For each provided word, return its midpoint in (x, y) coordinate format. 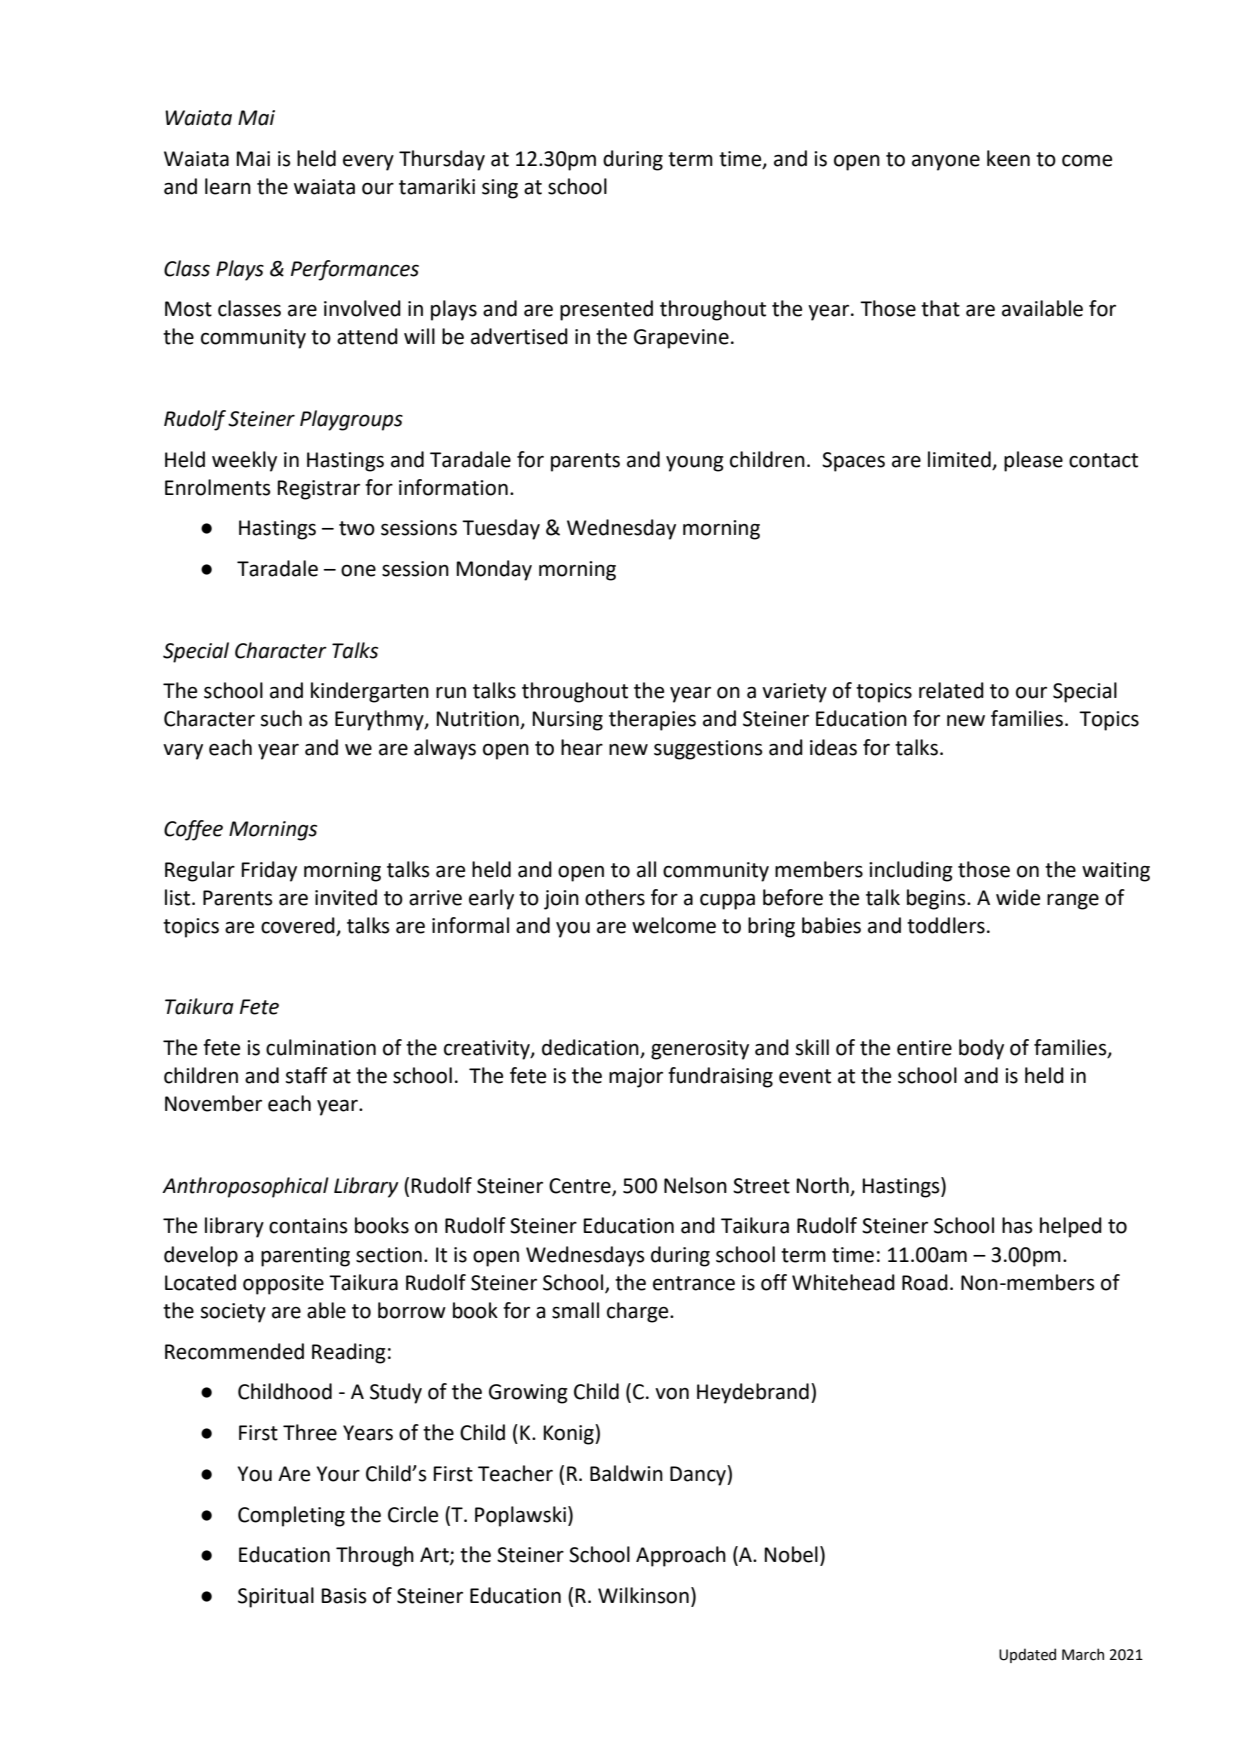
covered (299, 926)
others (615, 897)
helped (1071, 1227)
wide (1018, 897)
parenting (305, 1257)
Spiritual (276, 1597)
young (695, 464)
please (1033, 461)
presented (606, 310)
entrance (694, 1283)
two (357, 528)
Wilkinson (643, 1595)
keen (1008, 158)
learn (228, 186)
